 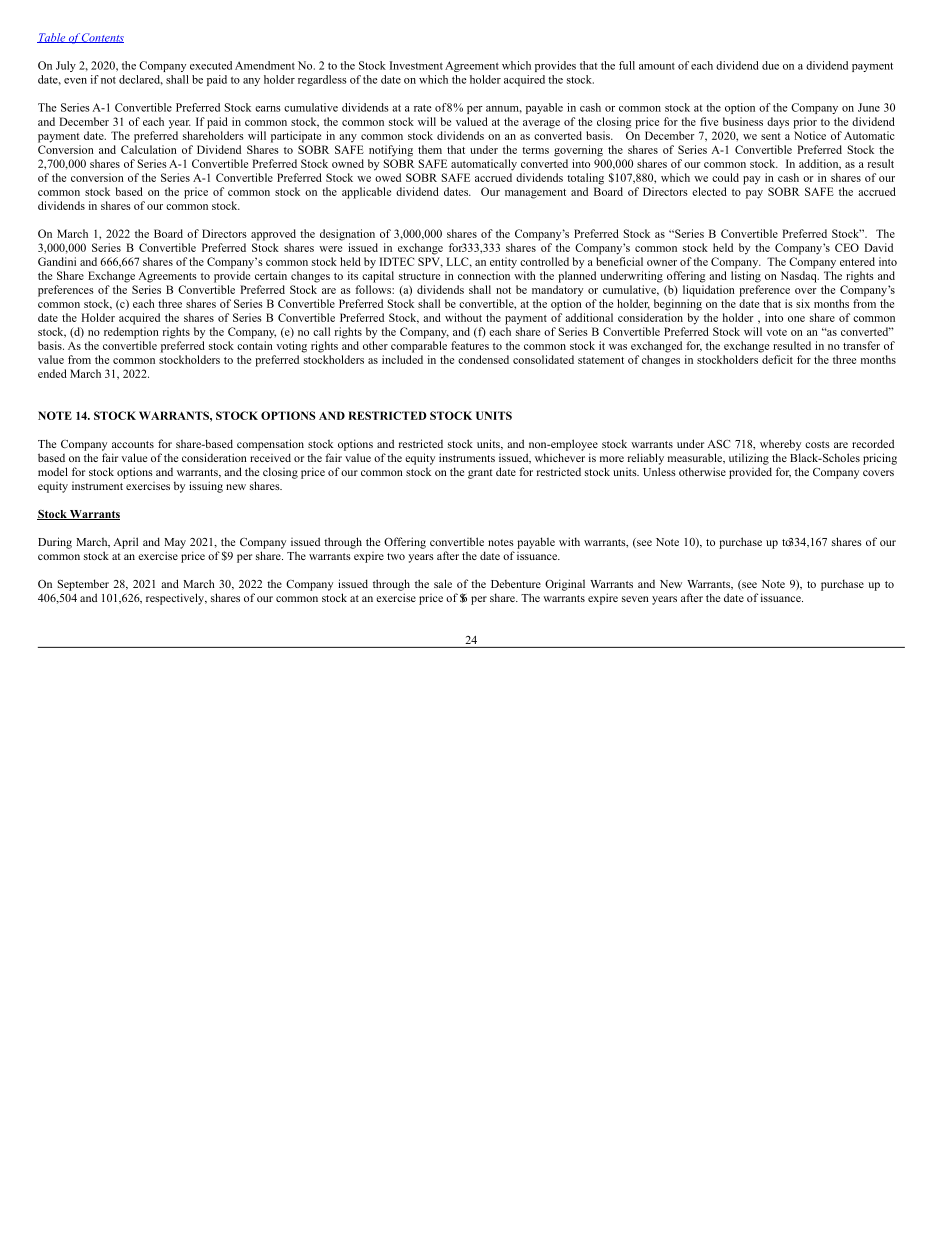 I want to click on redemption, so click(x=131, y=333).
